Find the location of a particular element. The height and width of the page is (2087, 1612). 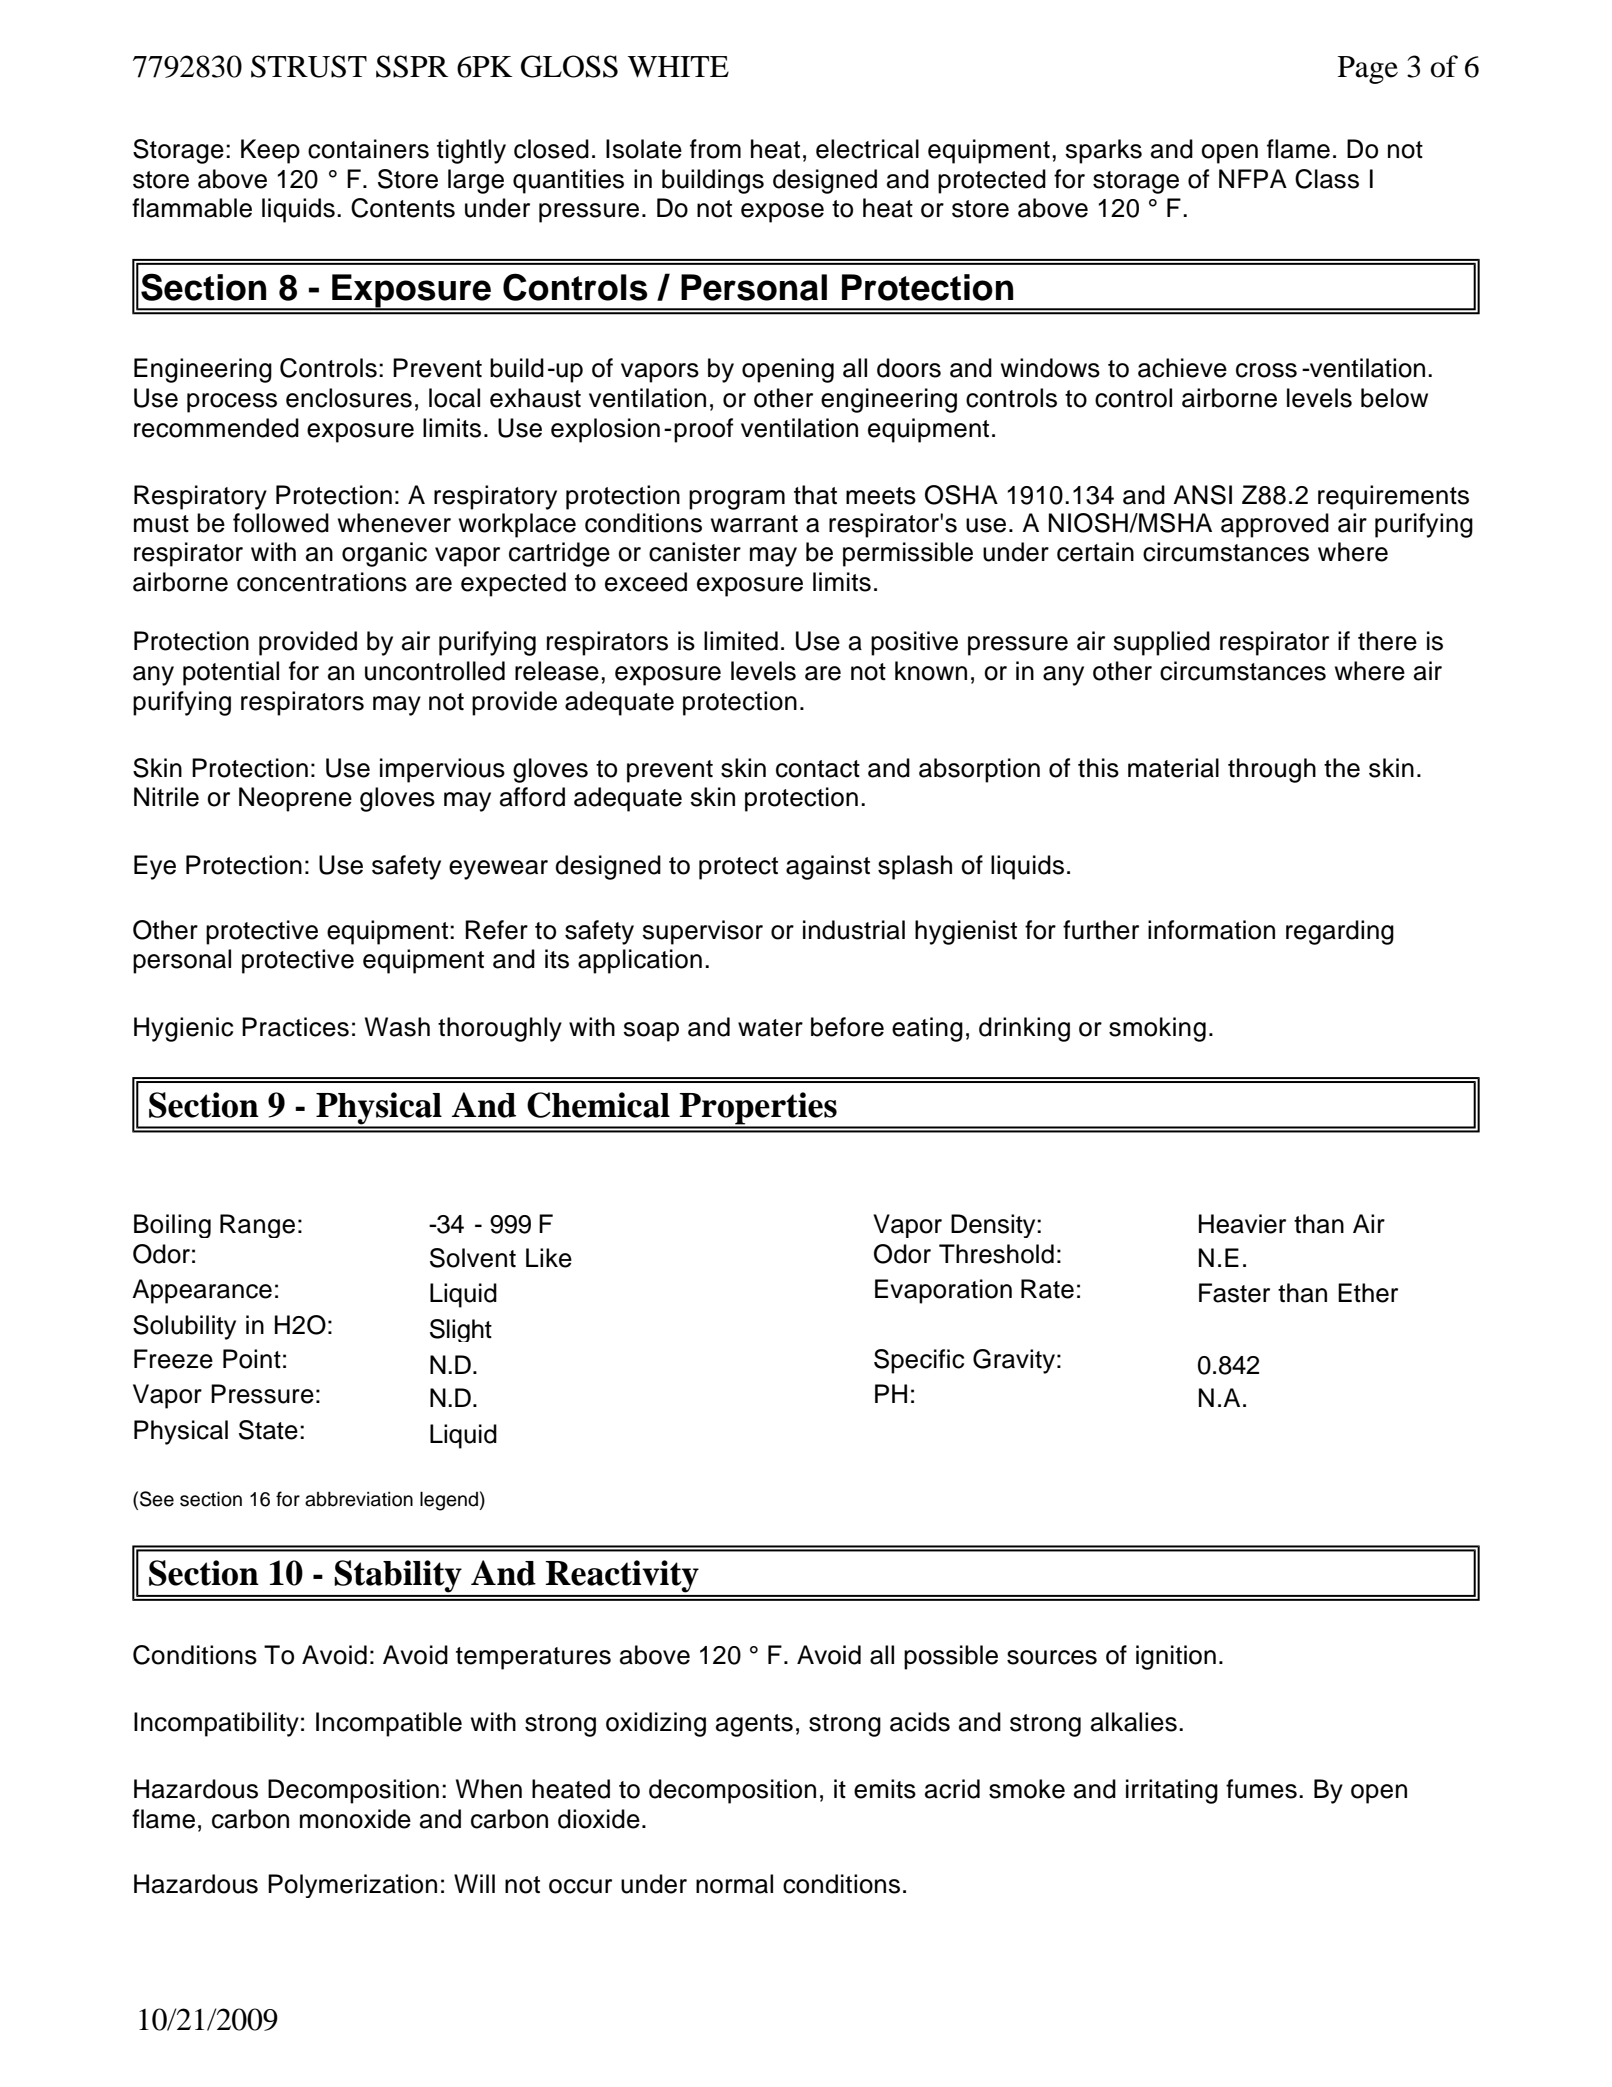

normal is located at coordinates (734, 1884).
